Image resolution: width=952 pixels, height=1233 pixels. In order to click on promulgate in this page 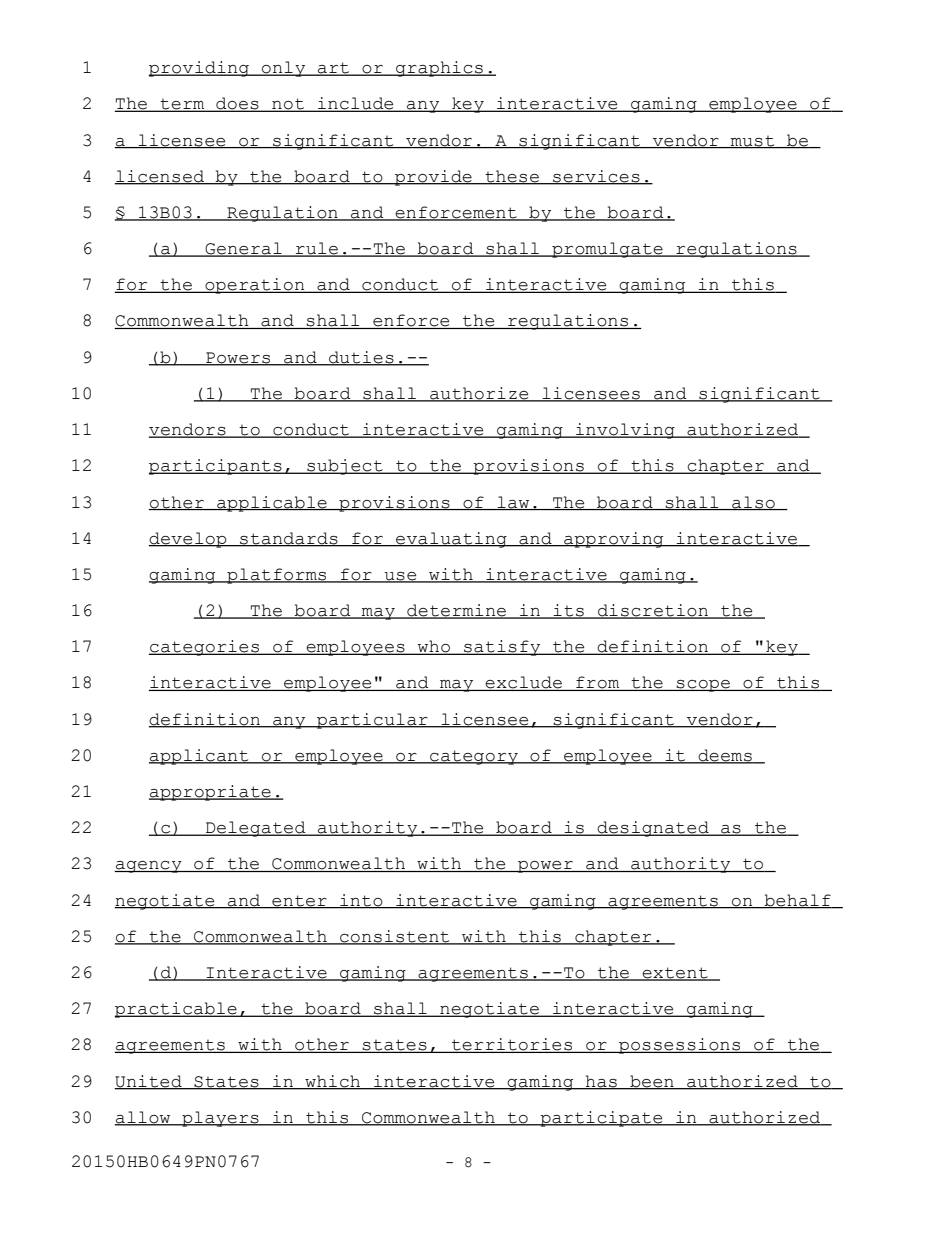, I will do `click(607, 250)`.
